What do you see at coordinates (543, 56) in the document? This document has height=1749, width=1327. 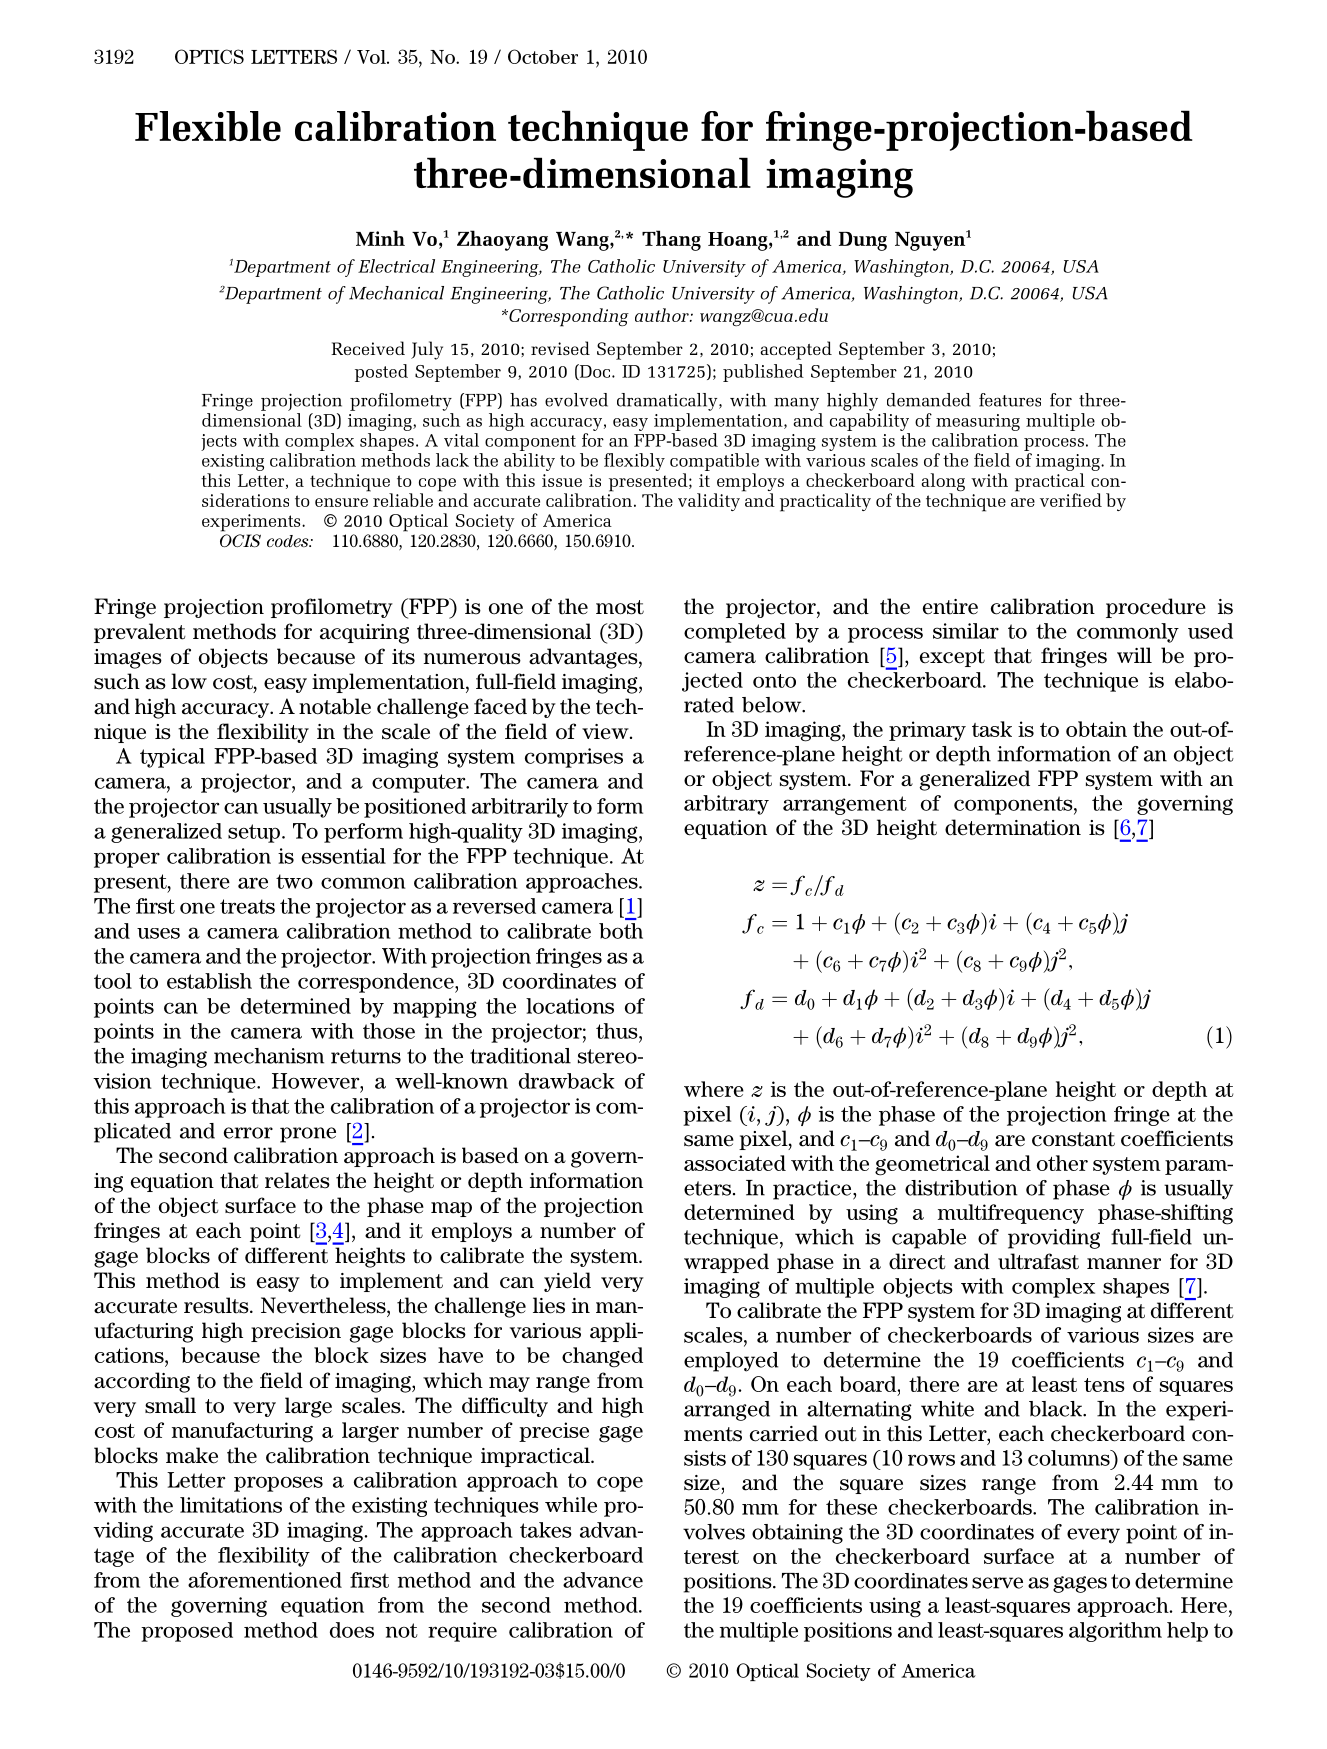 I see `October` at bounding box center [543, 56].
